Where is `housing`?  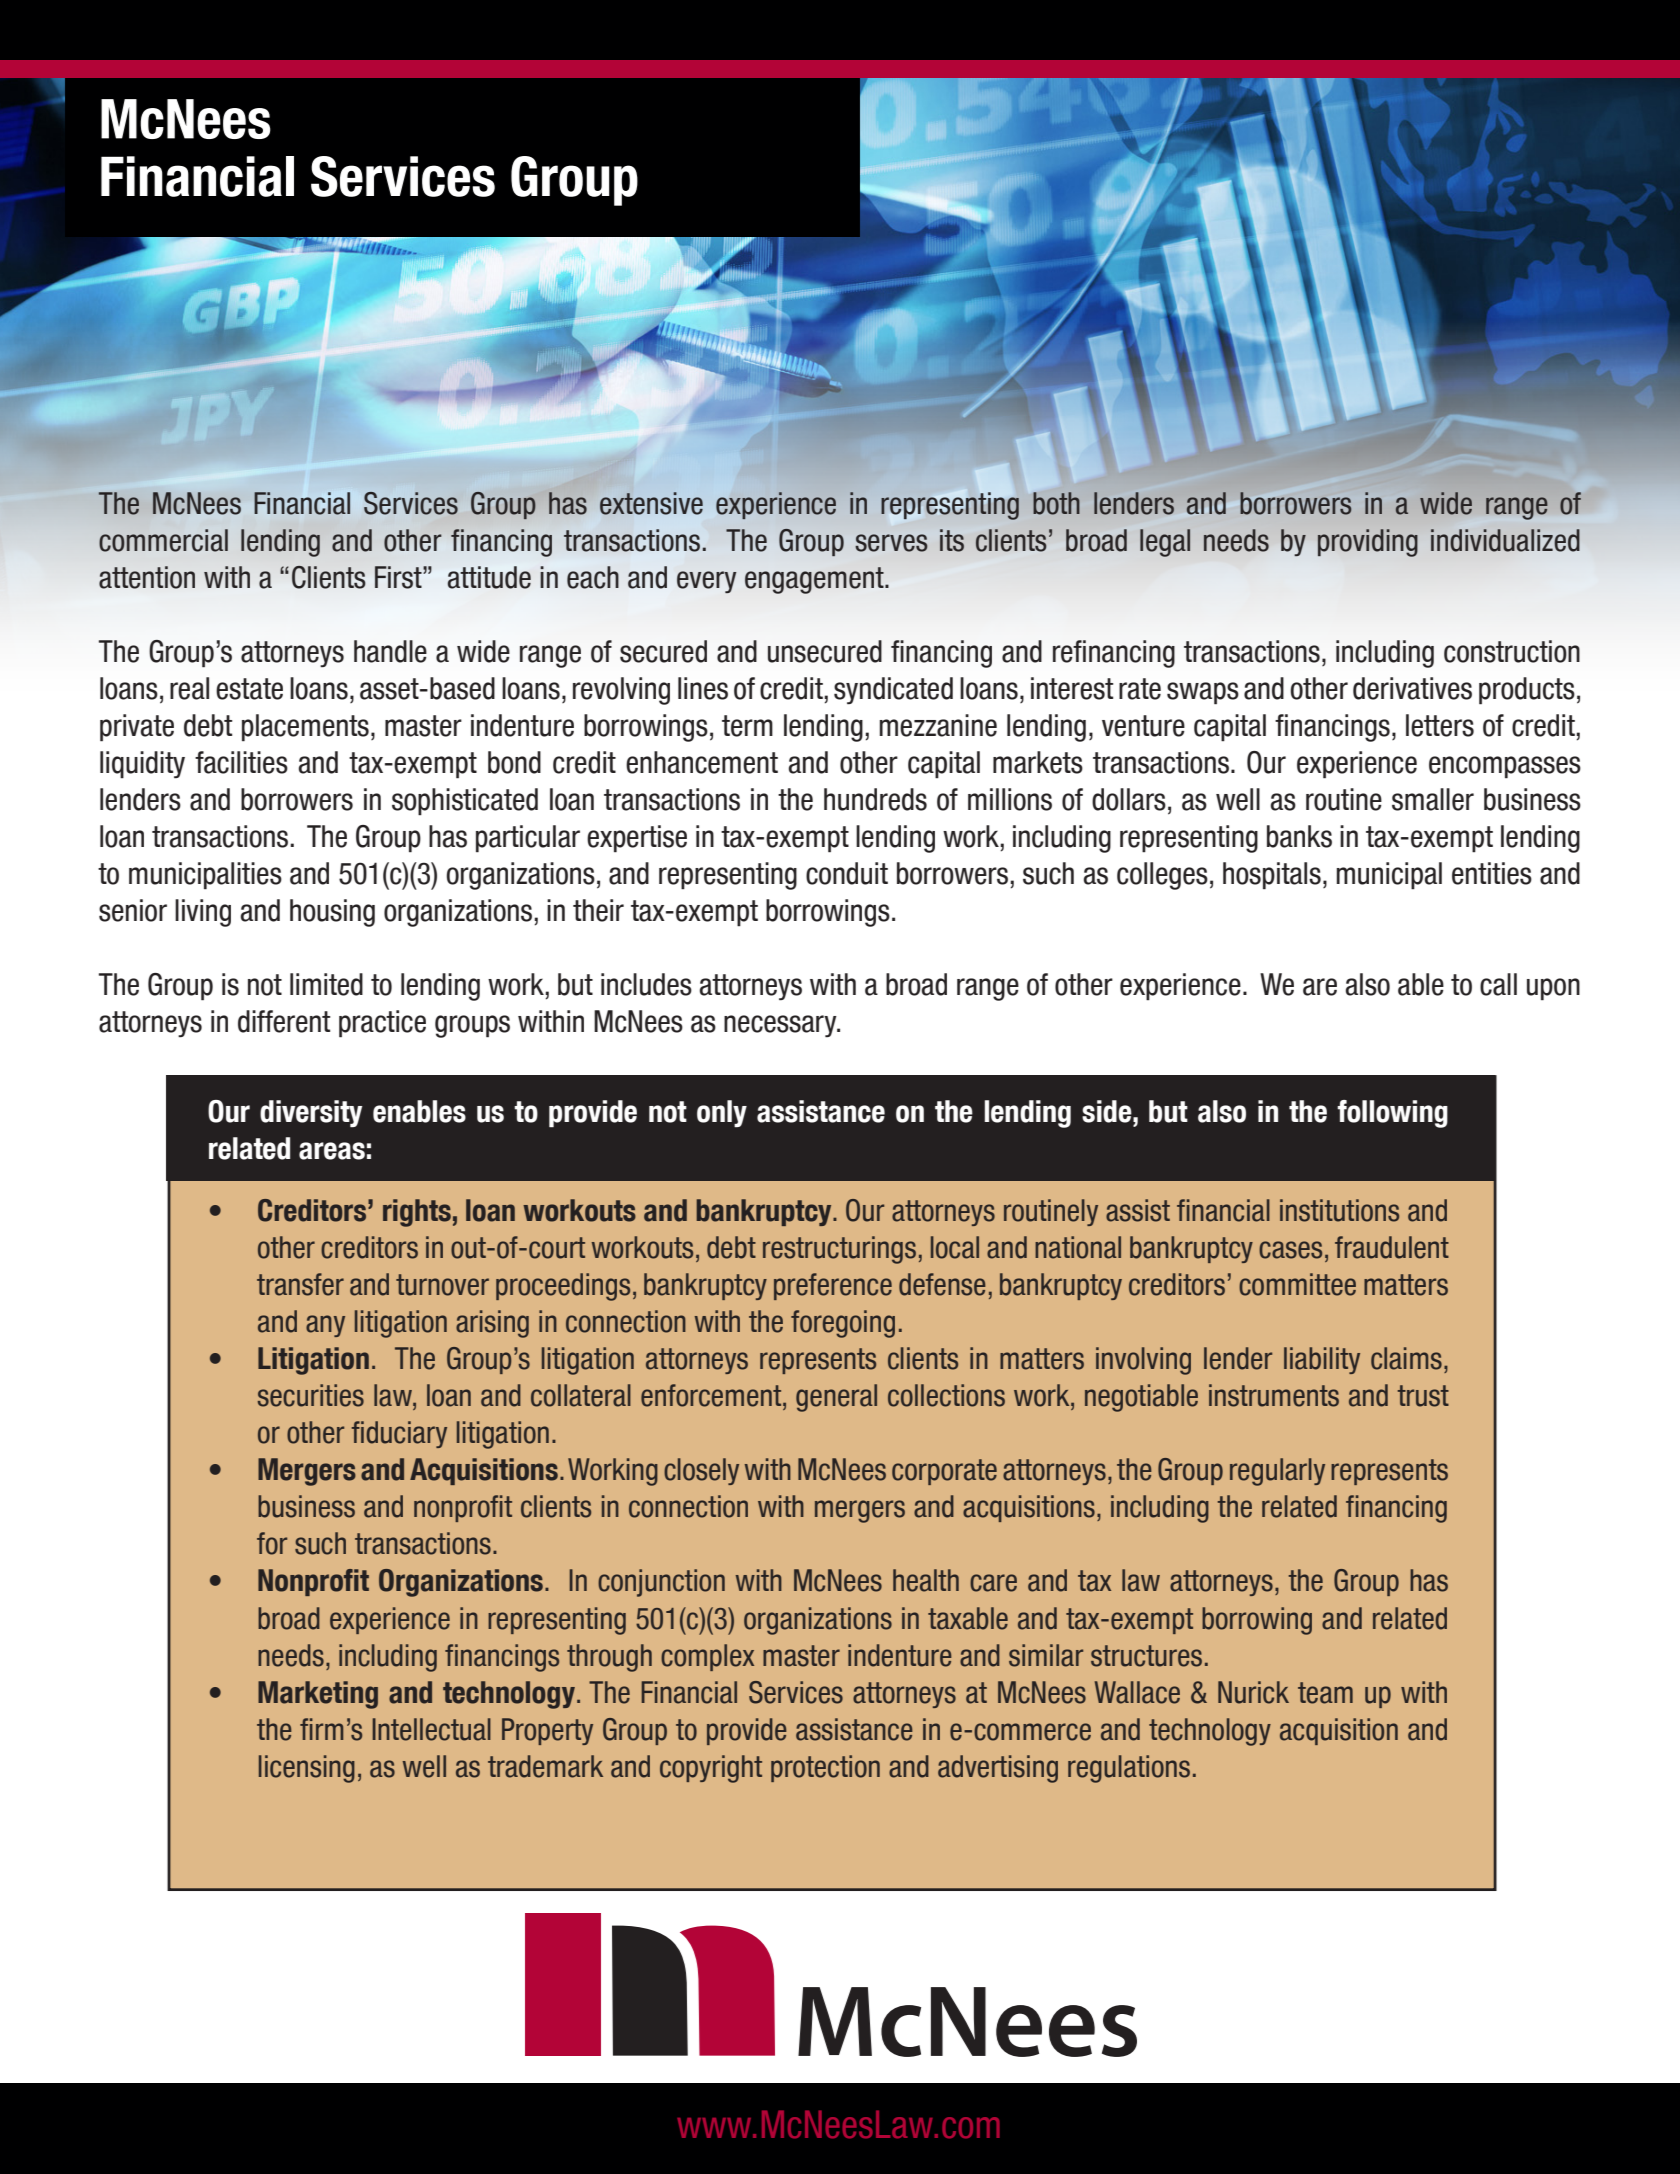
housing is located at coordinates (332, 913).
